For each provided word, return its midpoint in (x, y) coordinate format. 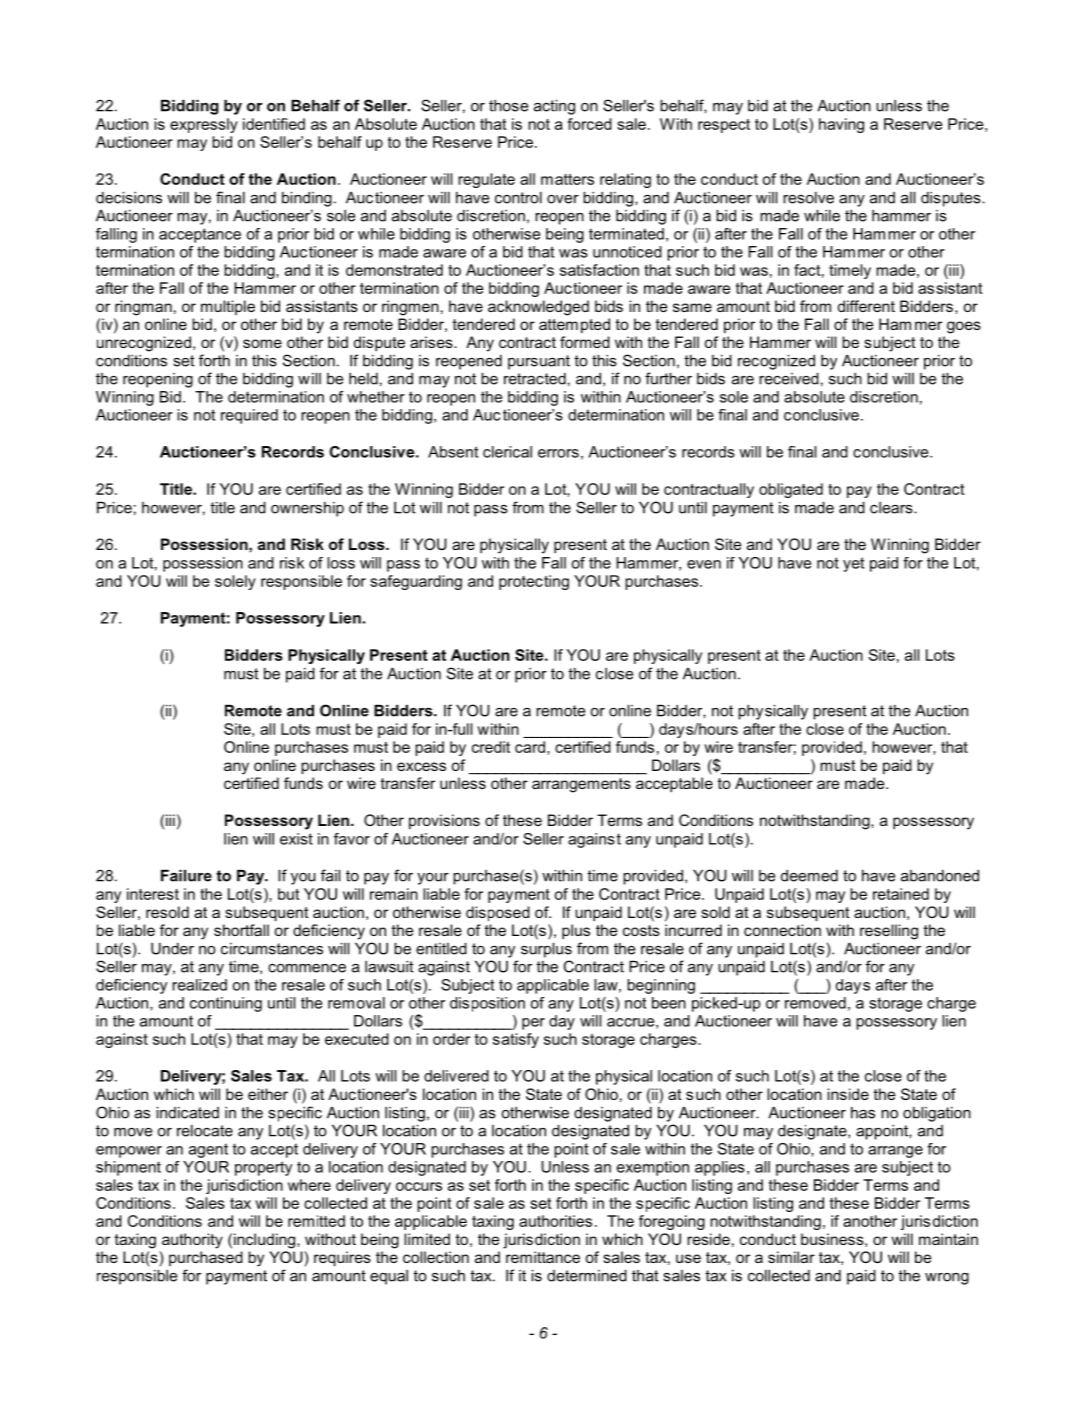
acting (554, 107)
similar (791, 1257)
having (841, 125)
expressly (204, 125)
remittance (543, 1257)
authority (192, 1241)
